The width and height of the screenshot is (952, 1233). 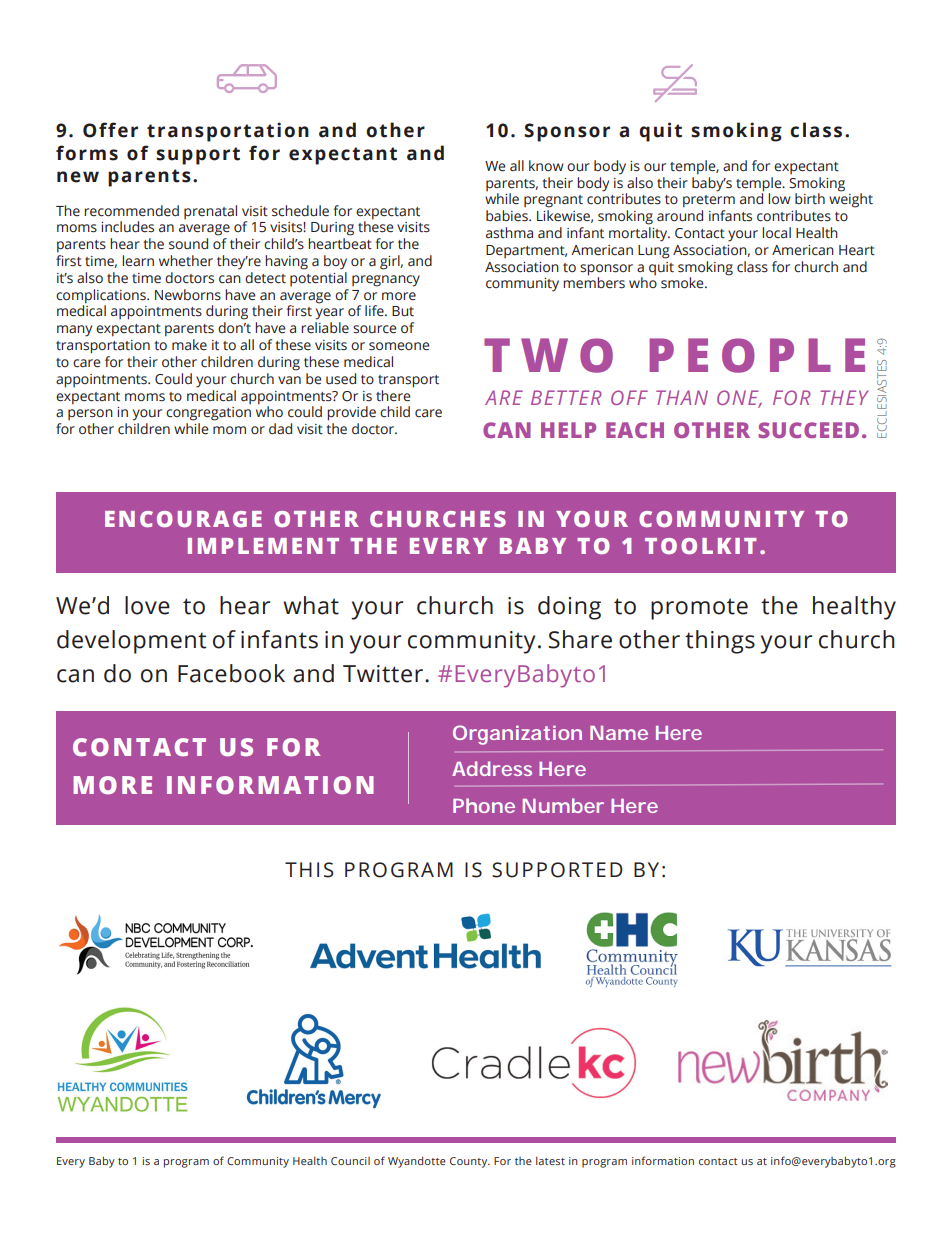 I want to click on Wyandotte, so click(x=417, y=1162).
